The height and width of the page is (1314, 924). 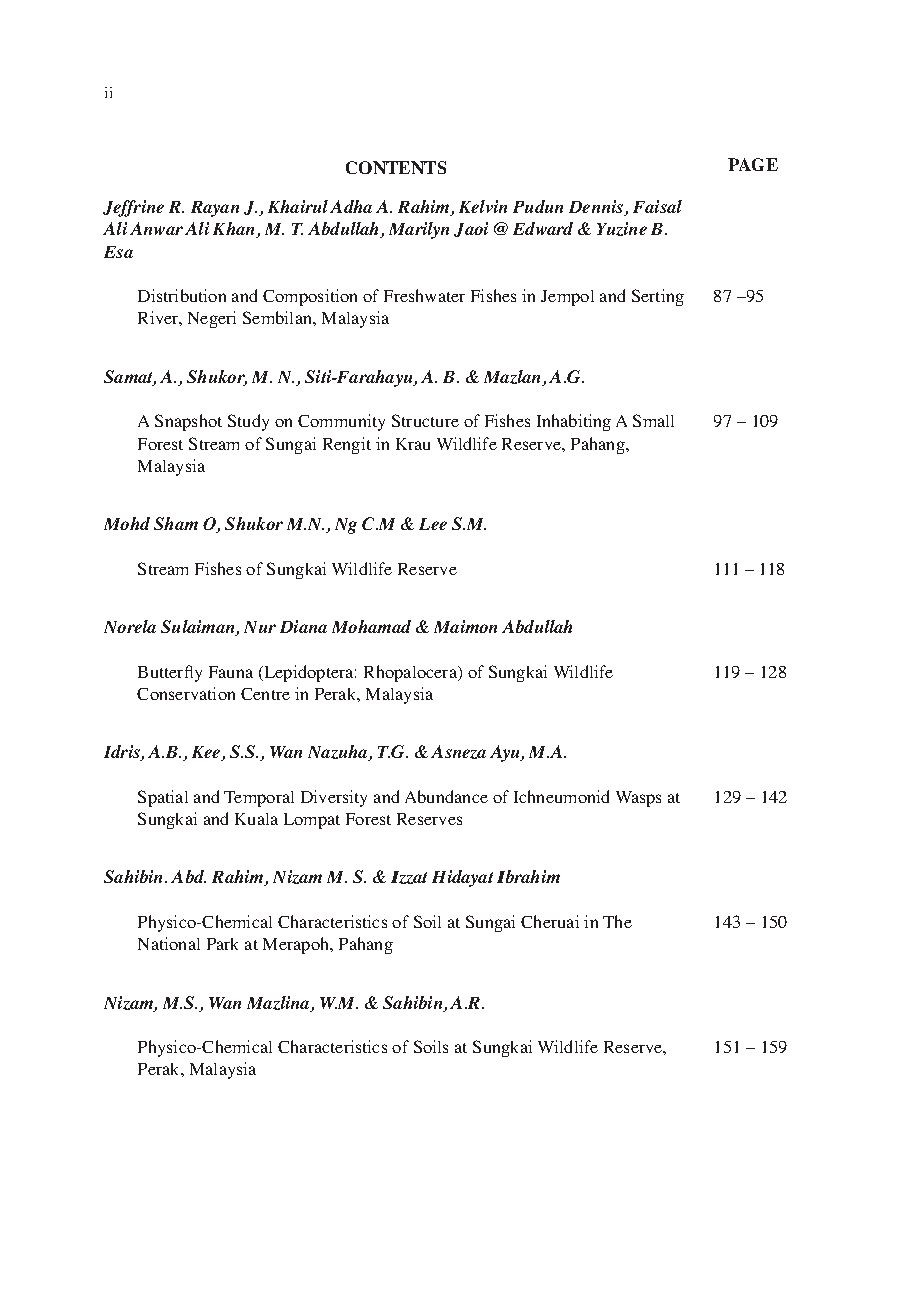 What do you see at coordinates (371, 626) in the page?
I see `Mohamad` at bounding box center [371, 626].
